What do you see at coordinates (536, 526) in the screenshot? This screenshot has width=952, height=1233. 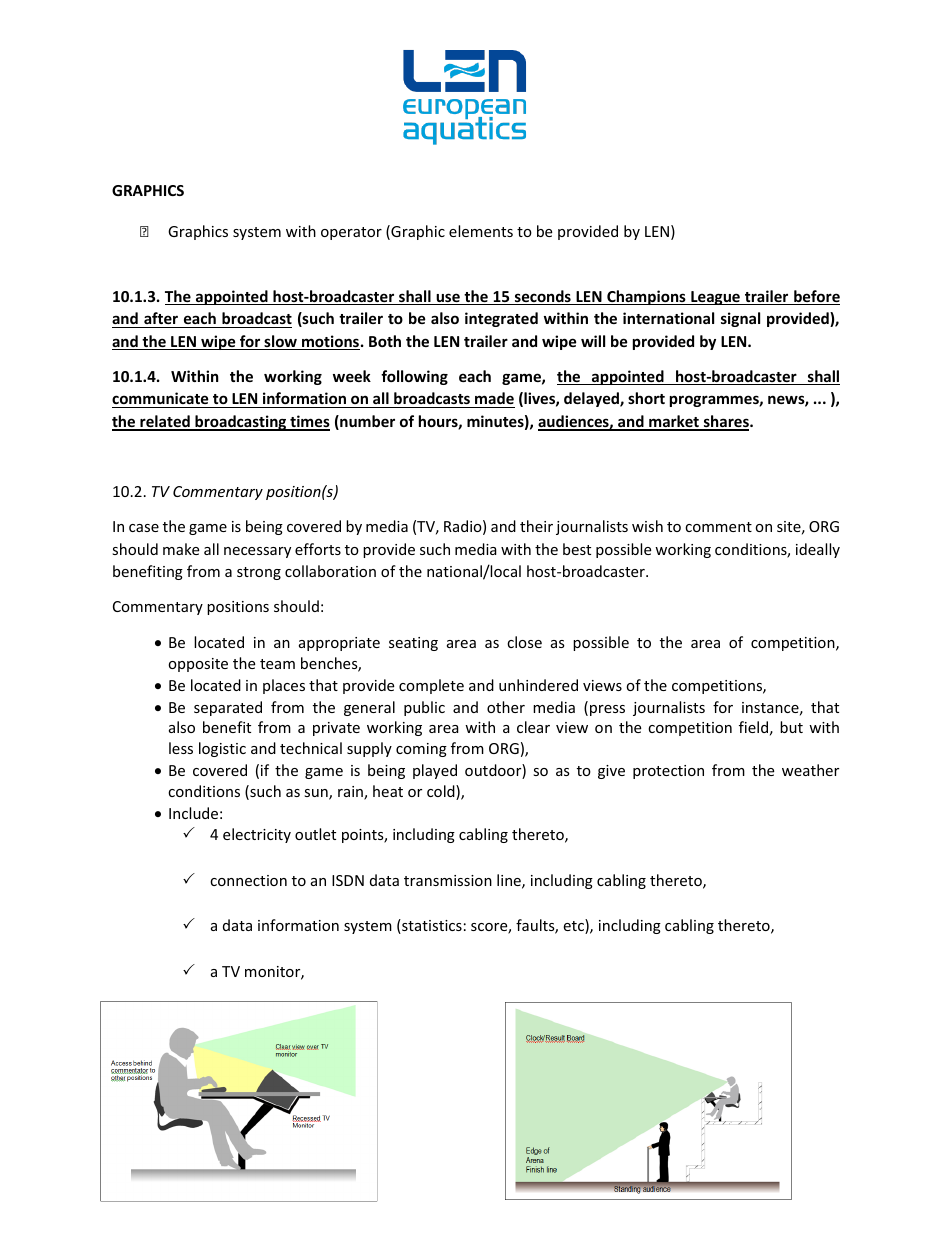 I see `their` at bounding box center [536, 526].
